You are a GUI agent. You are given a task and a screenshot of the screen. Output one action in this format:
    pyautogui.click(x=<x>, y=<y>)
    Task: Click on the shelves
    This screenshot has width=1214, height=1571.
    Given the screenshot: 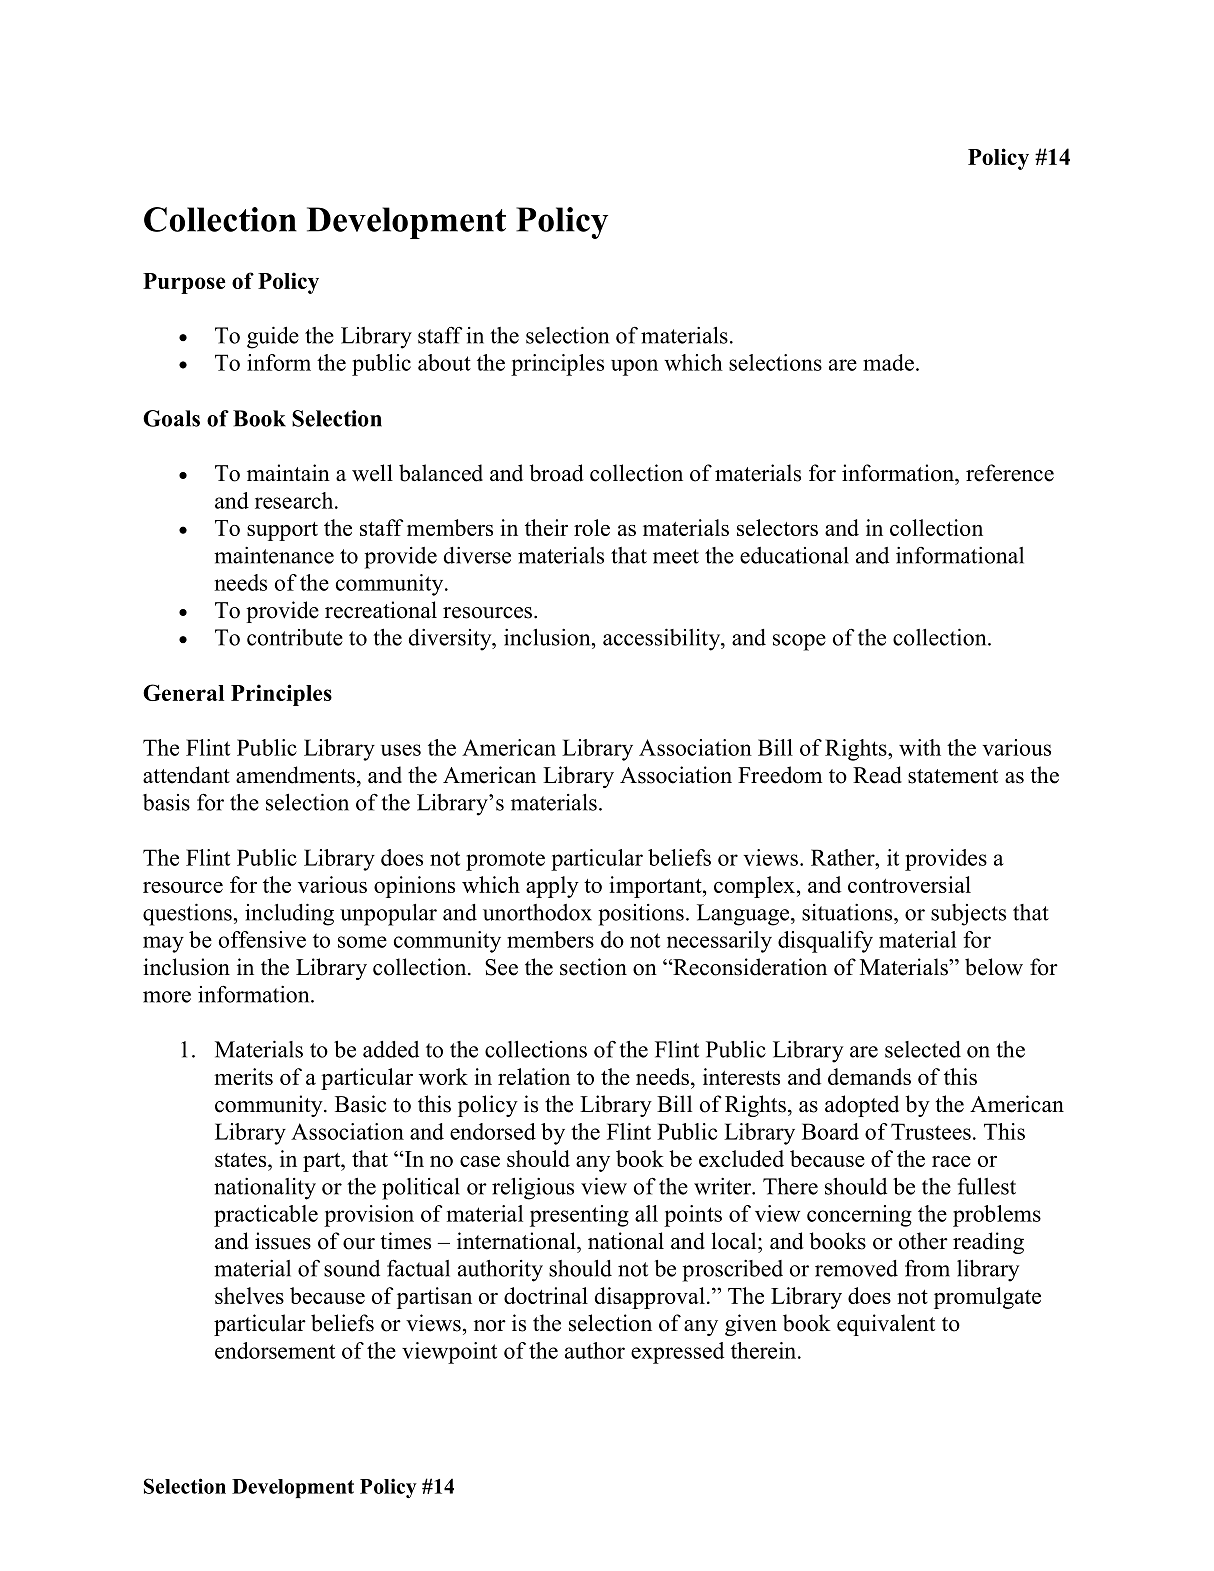 What is the action you would take?
    pyautogui.click(x=249, y=1295)
